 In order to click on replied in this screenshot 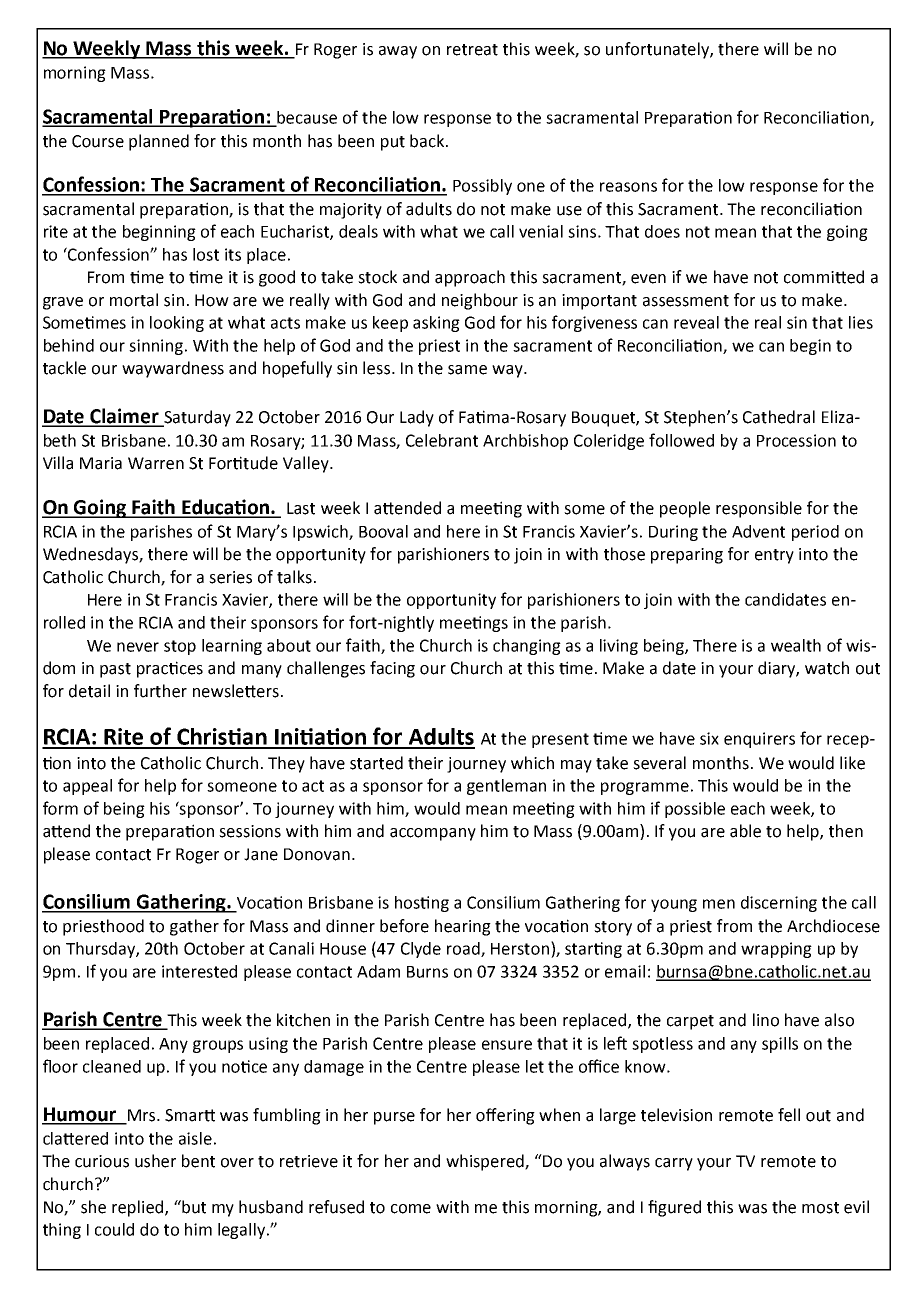, I will do `click(139, 1208)`.
